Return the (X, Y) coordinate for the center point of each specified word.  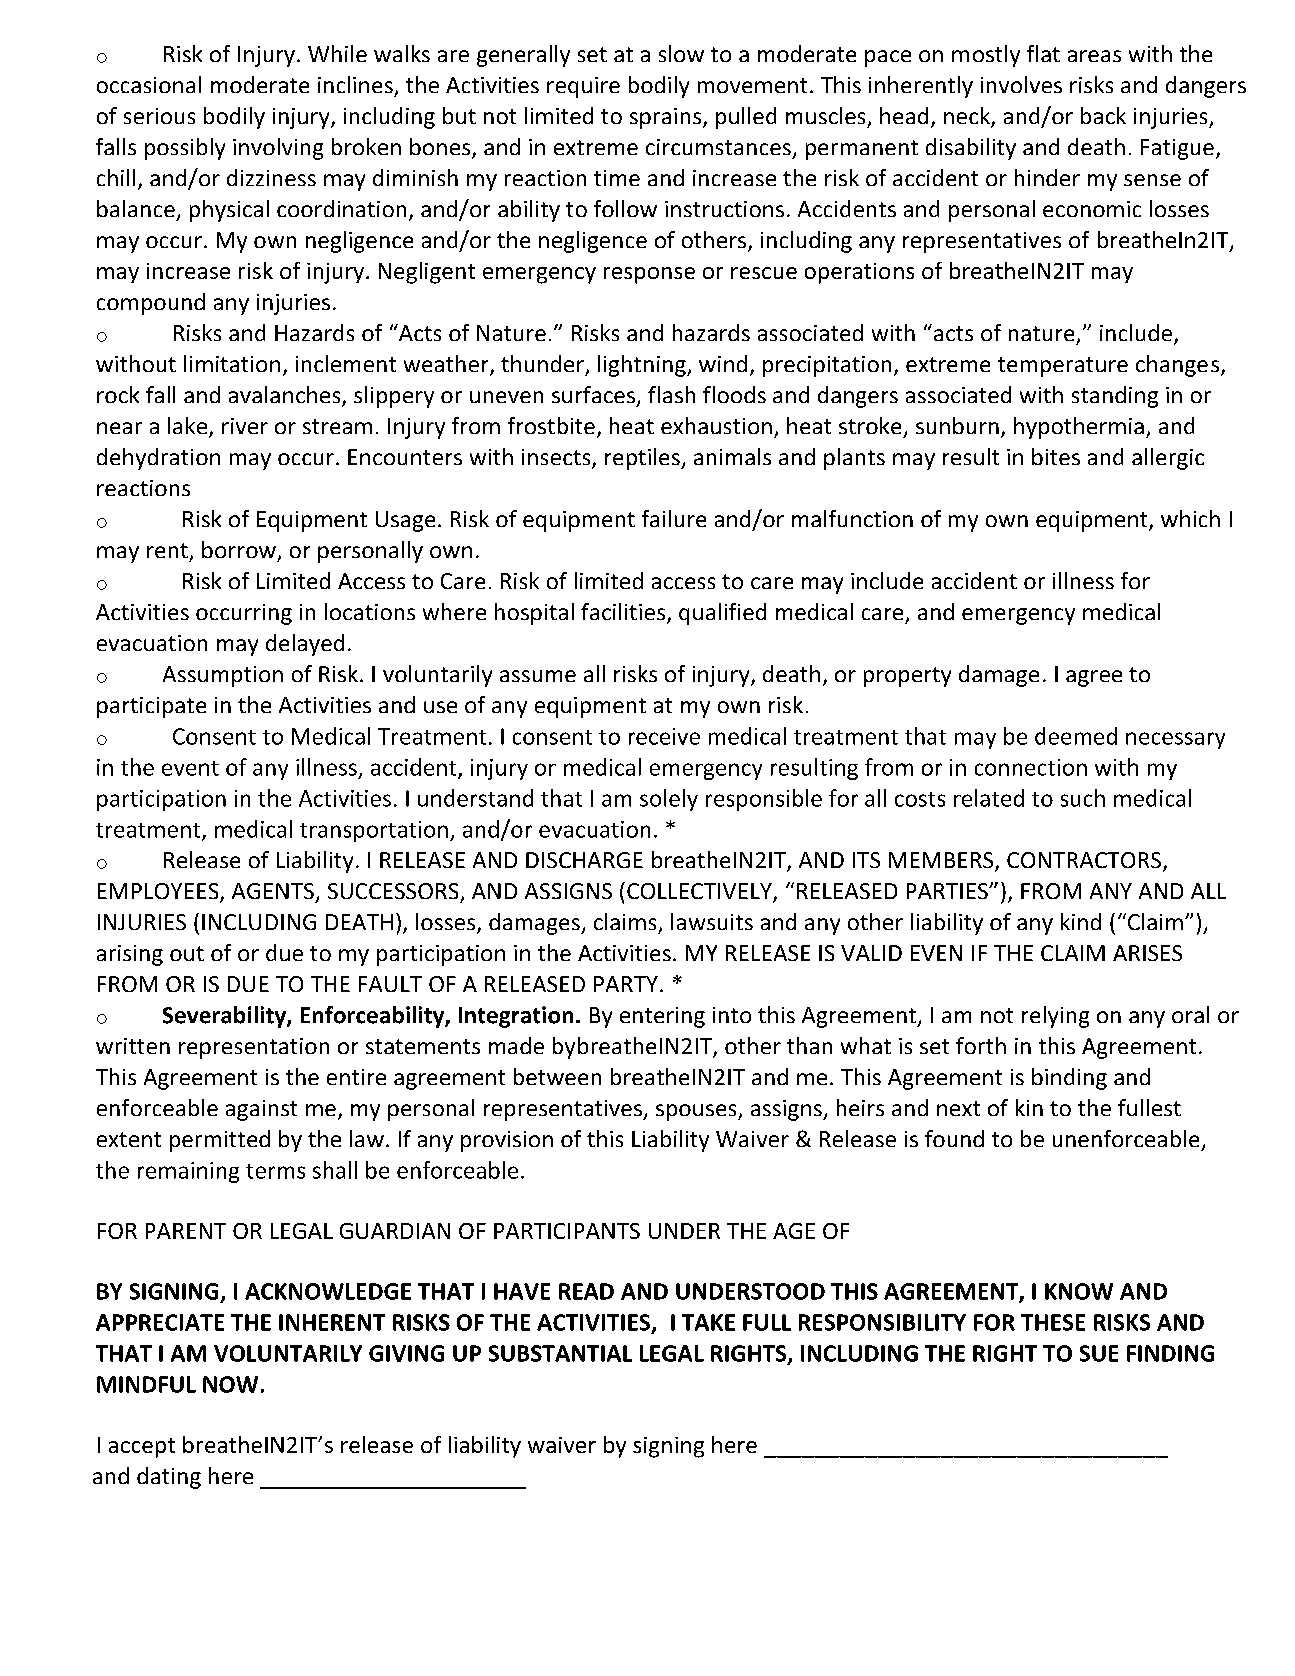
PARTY (626, 984)
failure (674, 518)
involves (1021, 84)
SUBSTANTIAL (560, 1353)
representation (254, 1048)
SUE (1099, 1353)
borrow (239, 549)
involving (278, 149)
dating (169, 1478)
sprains (667, 118)
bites (1056, 456)
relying (1055, 1017)
